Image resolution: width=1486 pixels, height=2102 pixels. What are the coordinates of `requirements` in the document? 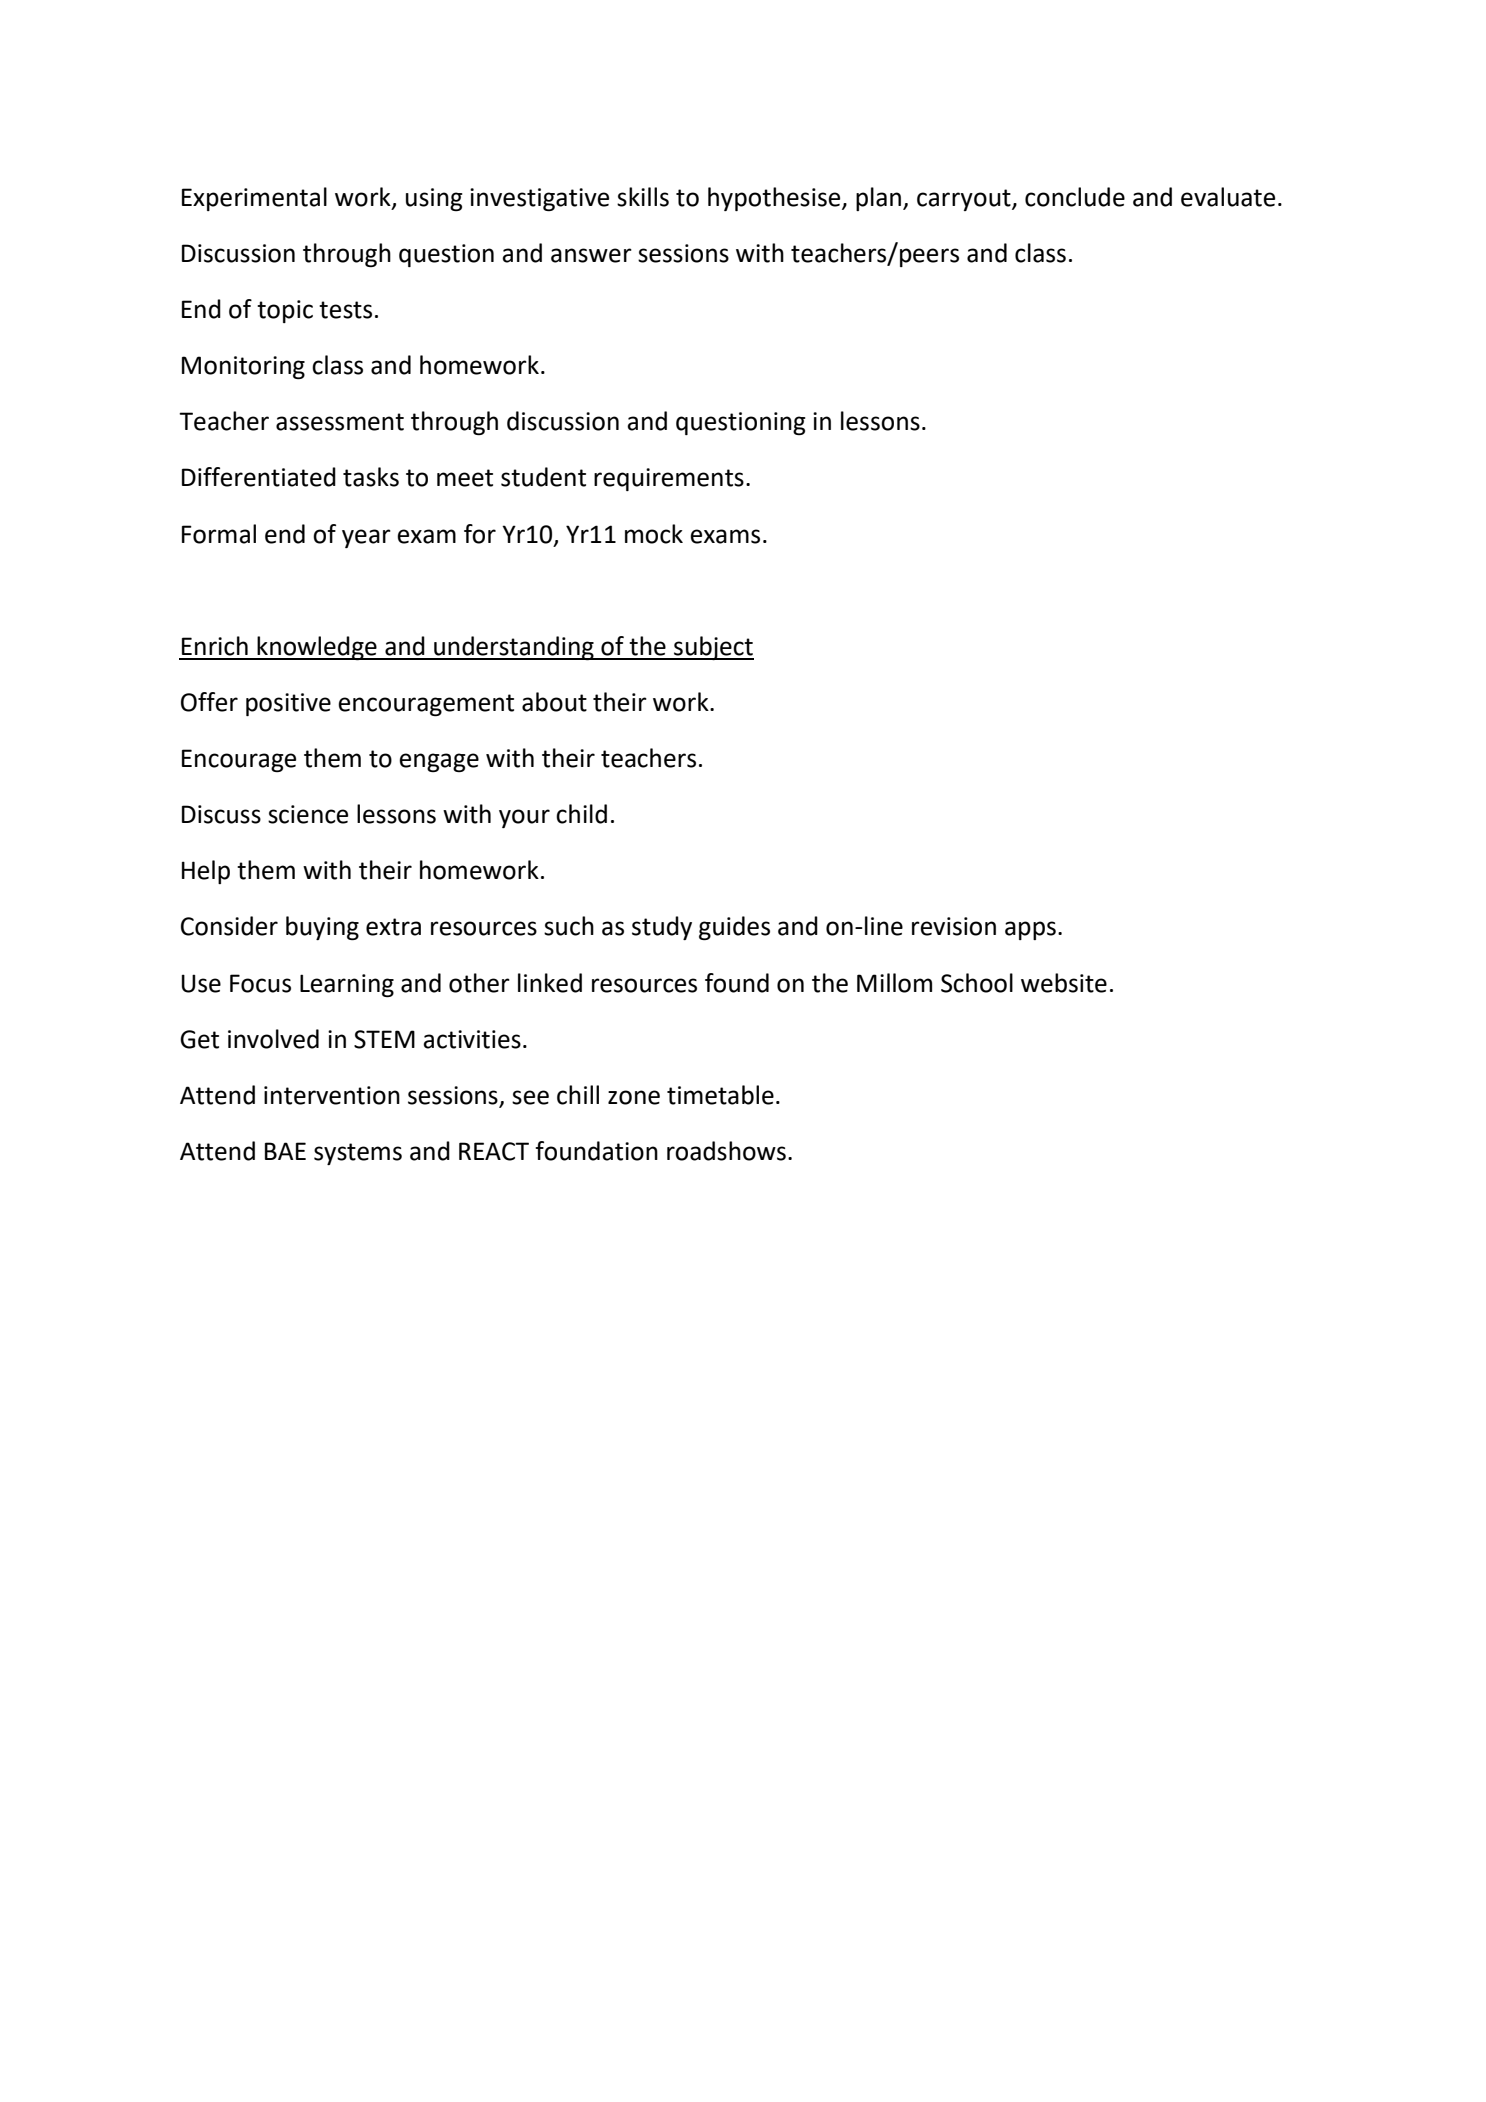 It's located at (669, 479).
